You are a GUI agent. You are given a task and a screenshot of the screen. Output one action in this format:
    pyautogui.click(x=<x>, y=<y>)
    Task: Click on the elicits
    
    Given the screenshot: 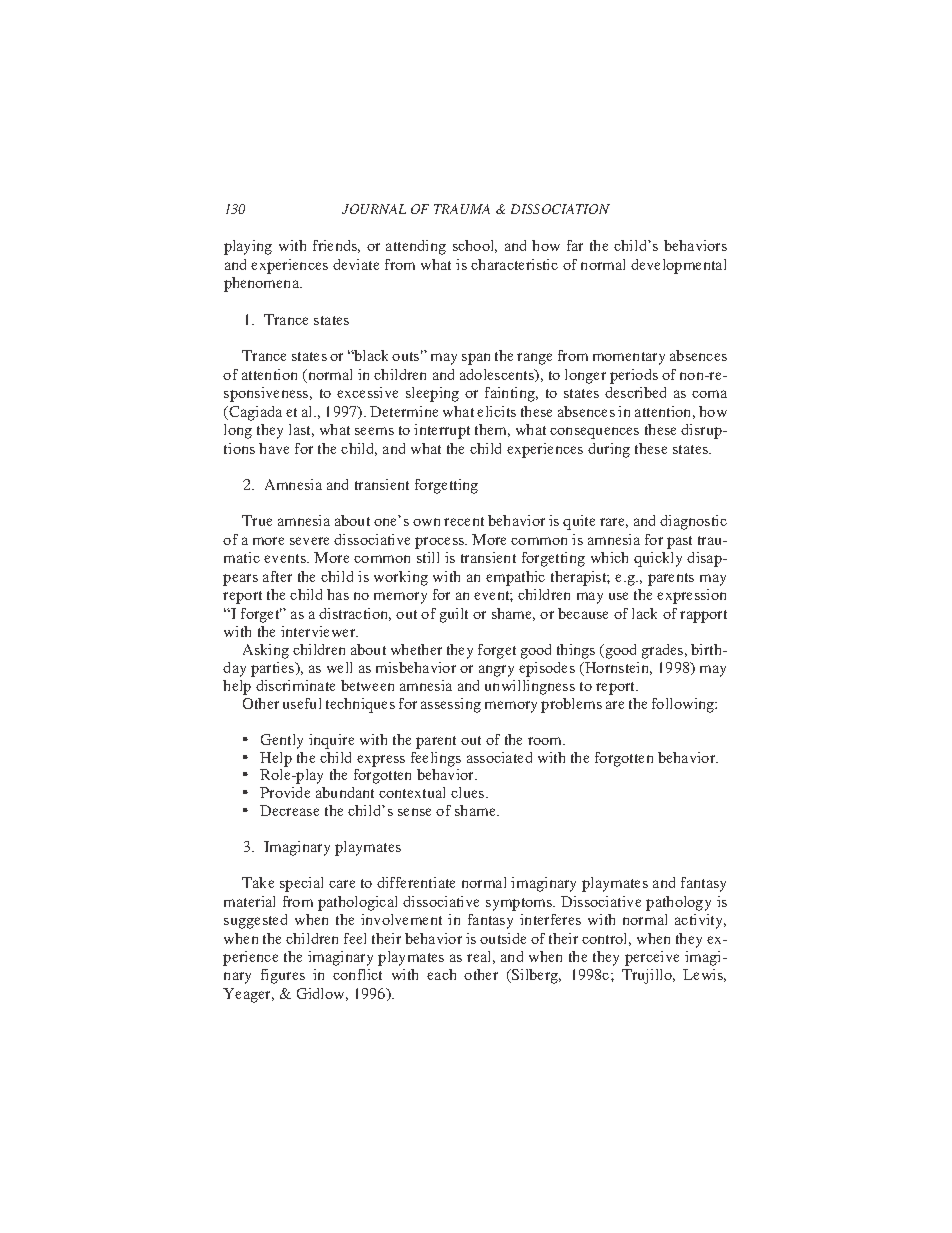 What is the action you would take?
    pyautogui.click(x=496, y=411)
